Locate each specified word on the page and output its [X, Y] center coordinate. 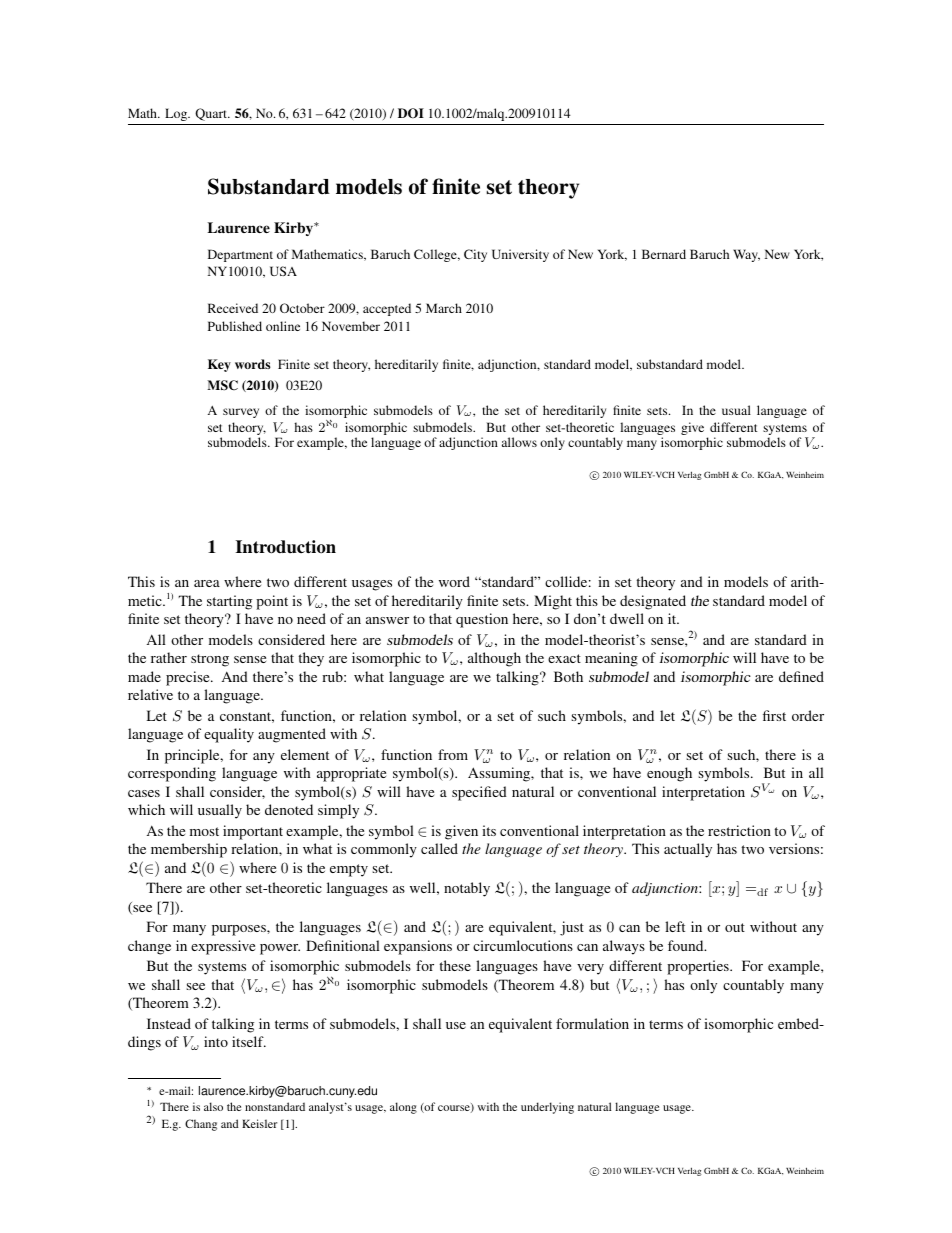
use [456, 1025]
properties [699, 967]
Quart [212, 114]
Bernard [664, 254]
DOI [411, 113]
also [213, 1106]
